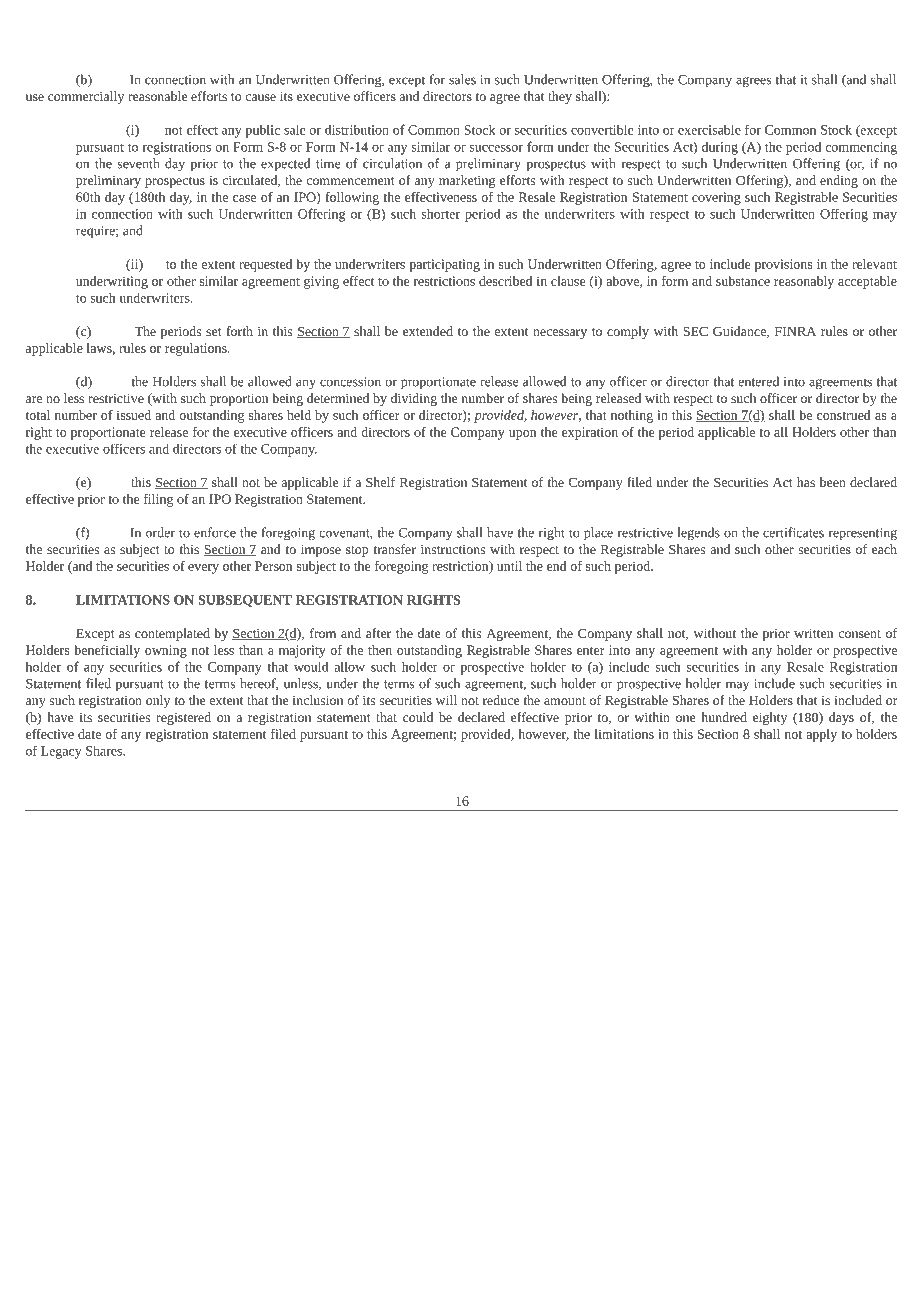 The width and height of the document is (924, 1308). Describe the element at coordinates (157, 96) in the document. I see `reasonable` at that location.
